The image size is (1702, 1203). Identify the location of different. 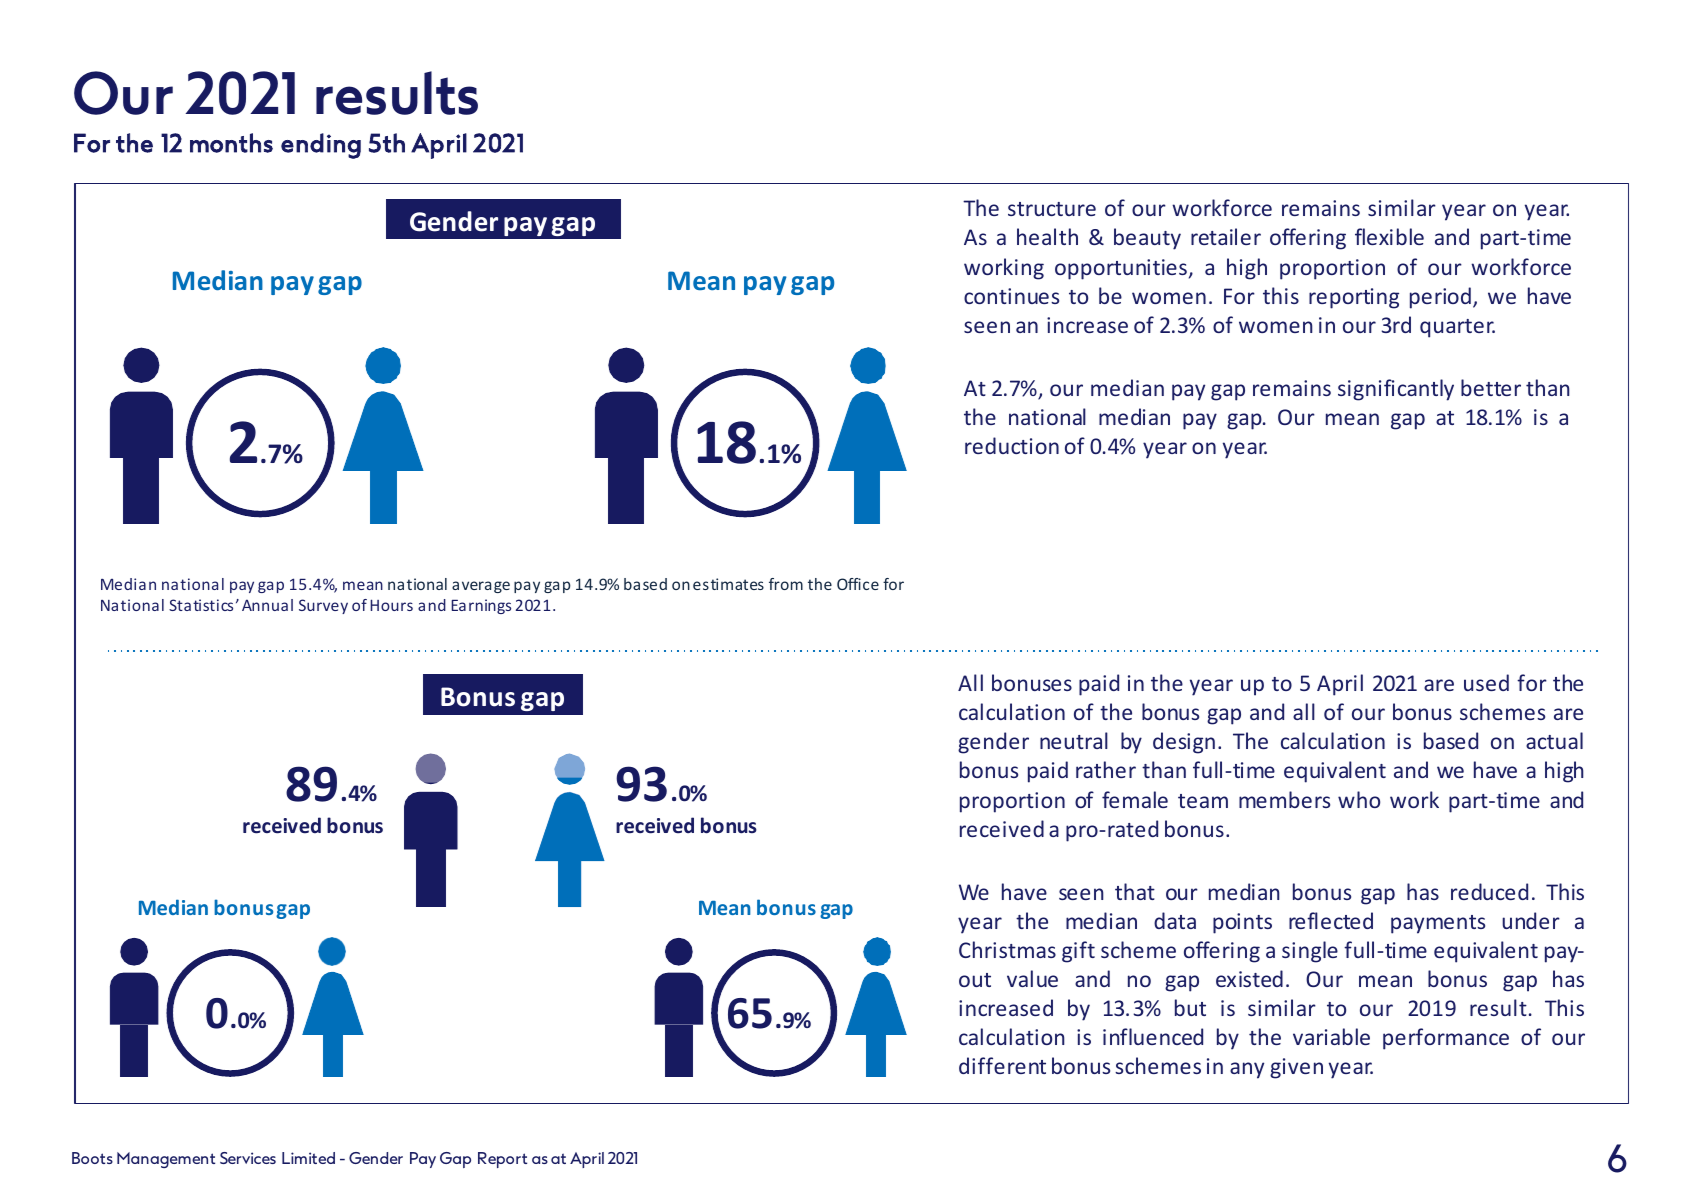
(1002, 1065).
